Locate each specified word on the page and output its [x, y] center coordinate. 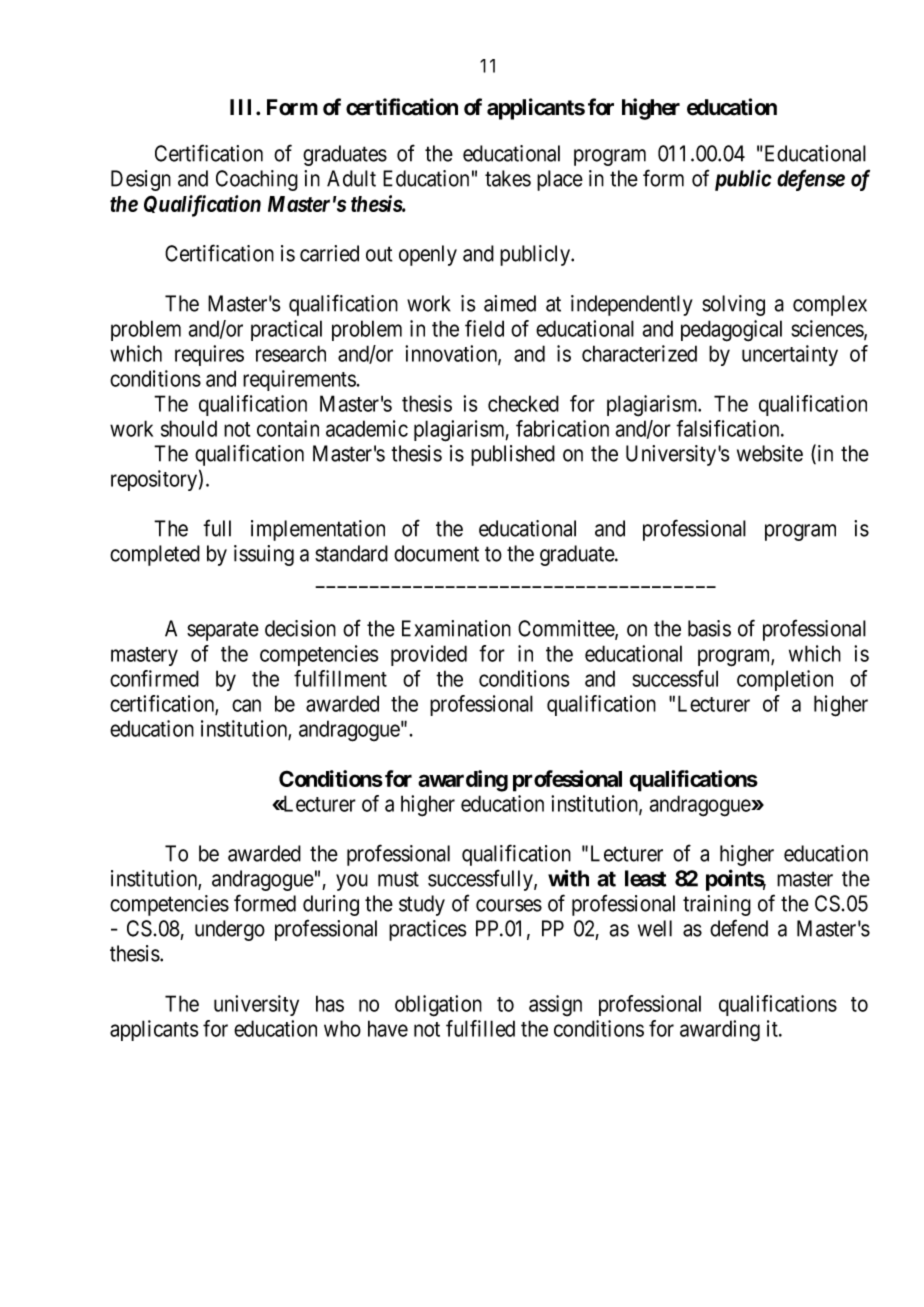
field [484, 328]
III [243, 107]
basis [709, 628]
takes [508, 178]
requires [209, 355]
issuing [264, 555]
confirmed [154, 678]
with [568, 878]
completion [785, 680]
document [436, 553]
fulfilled [480, 1028]
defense [811, 180]
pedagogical [731, 331]
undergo [230, 930]
